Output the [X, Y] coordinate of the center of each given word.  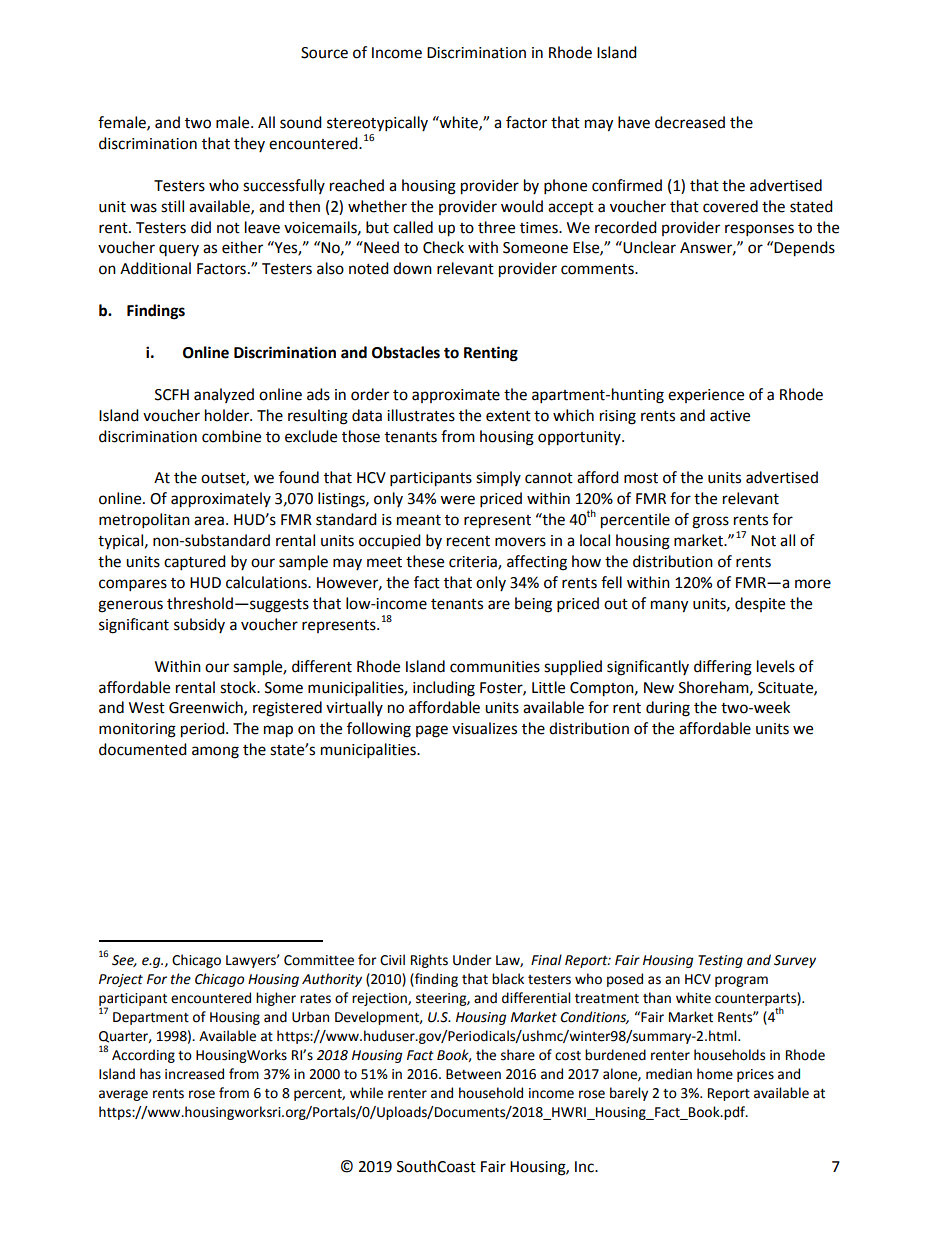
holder [228, 415]
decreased [690, 122]
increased [194, 1074]
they [249, 144]
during [668, 709]
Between [473, 1074]
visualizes [484, 728]
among [215, 752]
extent [508, 416]
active [730, 416]
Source [324, 53]
